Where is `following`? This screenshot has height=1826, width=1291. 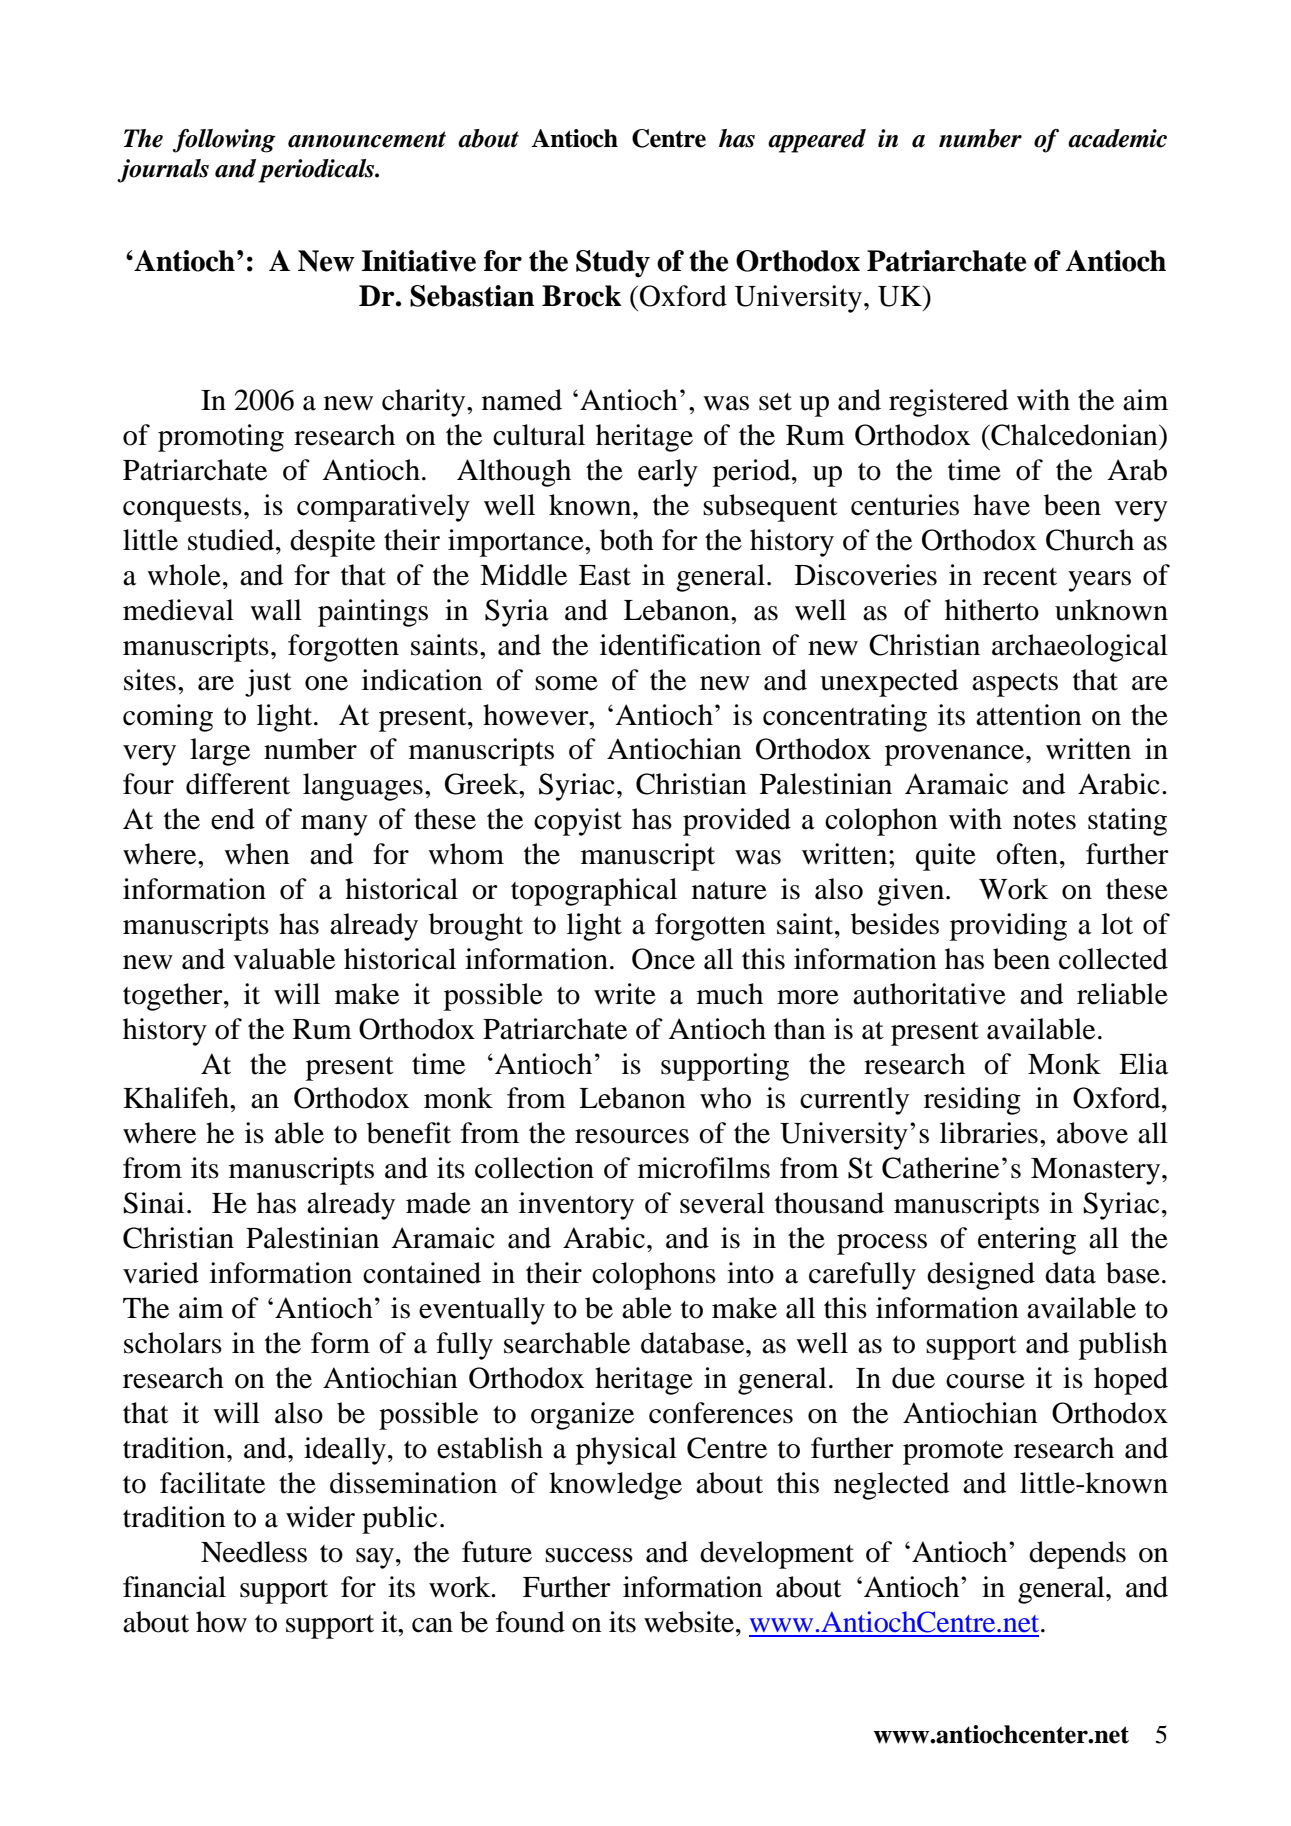
following is located at coordinates (224, 141).
